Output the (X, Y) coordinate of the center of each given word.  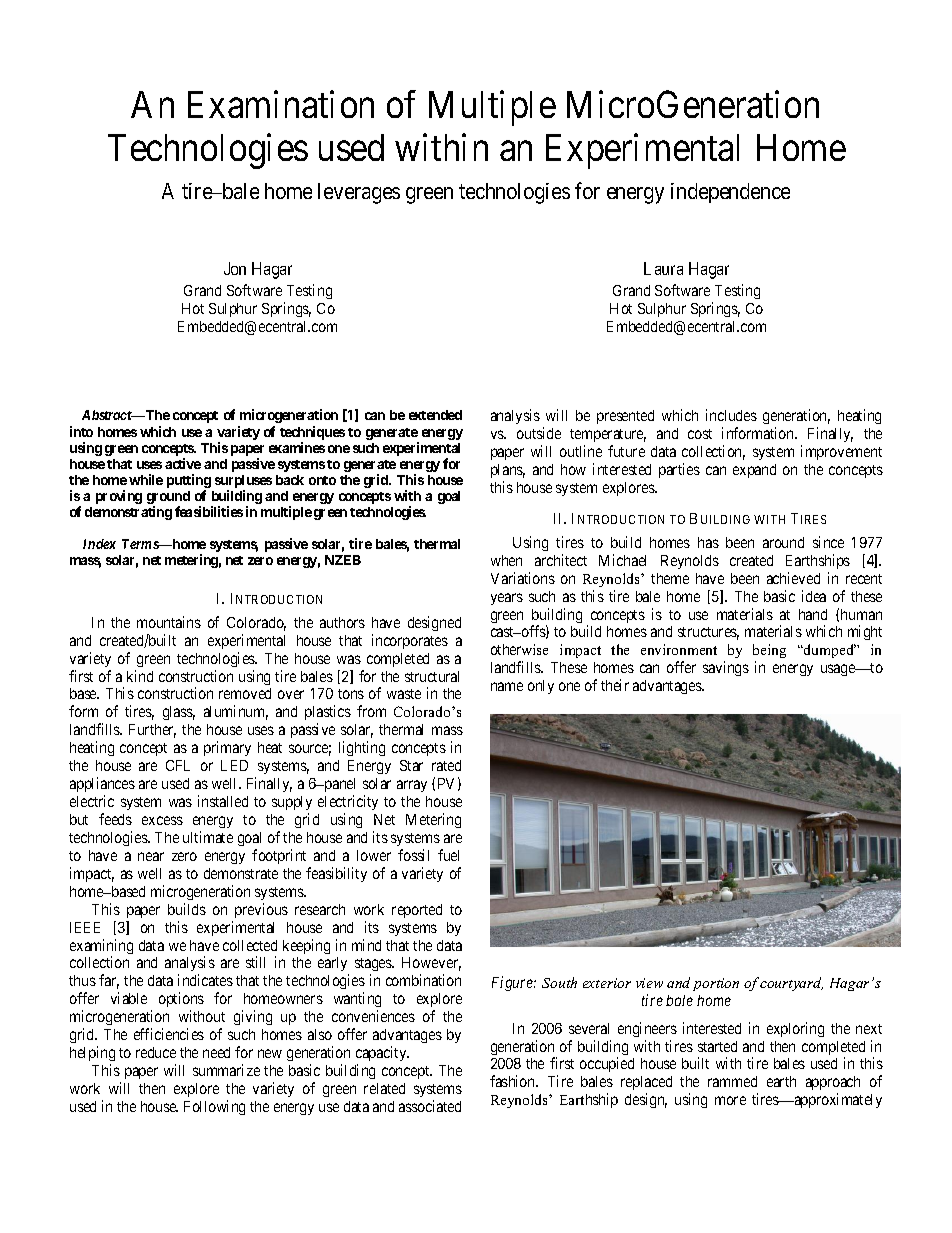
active (183, 463)
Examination (281, 104)
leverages (359, 193)
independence (730, 193)
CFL (178, 765)
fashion (514, 1081)
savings (726, 668)
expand (754, 471)
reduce (156, 1052)
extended (435, 415)
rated (446, 765)
